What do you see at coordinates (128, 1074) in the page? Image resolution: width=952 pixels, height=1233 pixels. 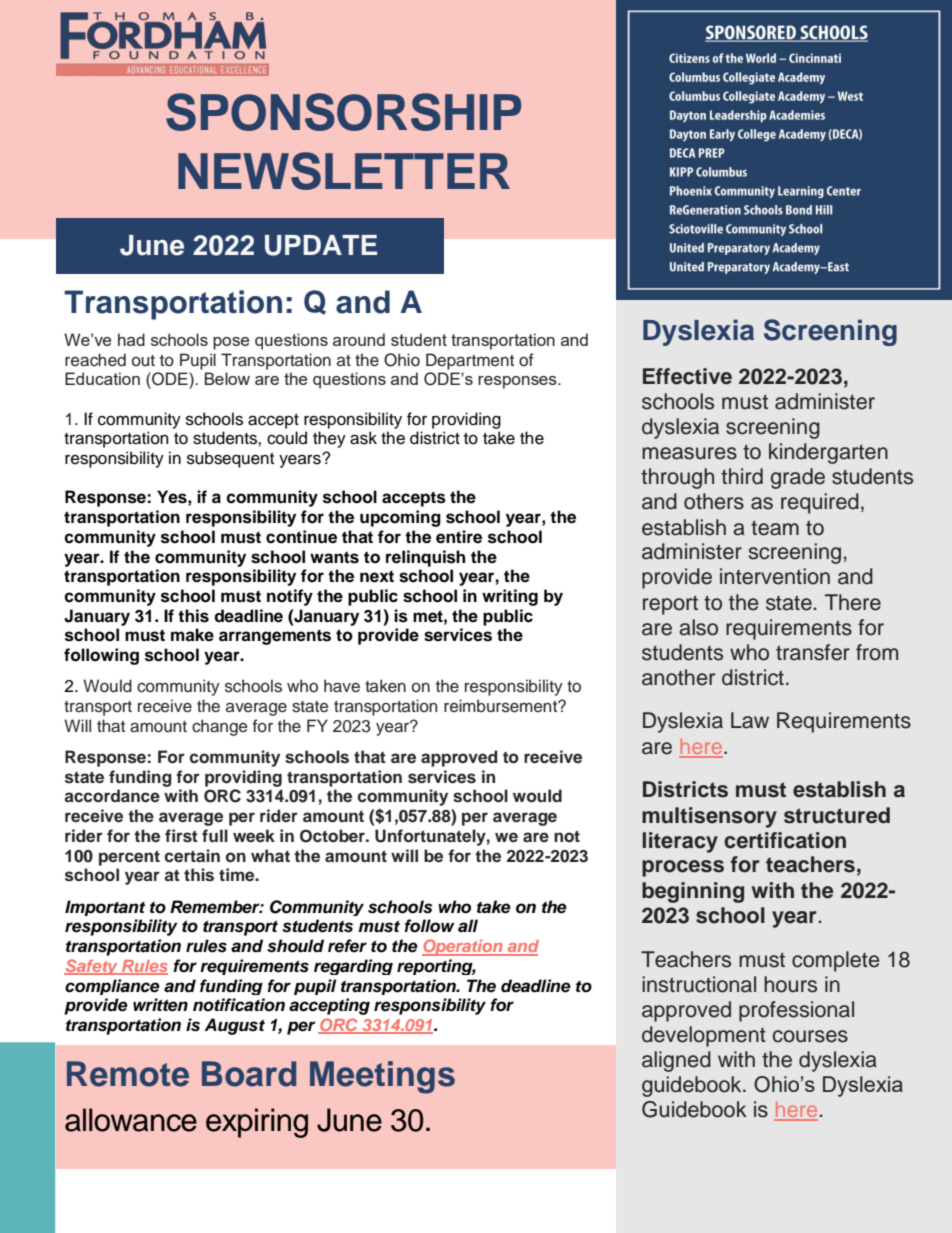 I see `Remote` at bounding box center [128, 1074].
